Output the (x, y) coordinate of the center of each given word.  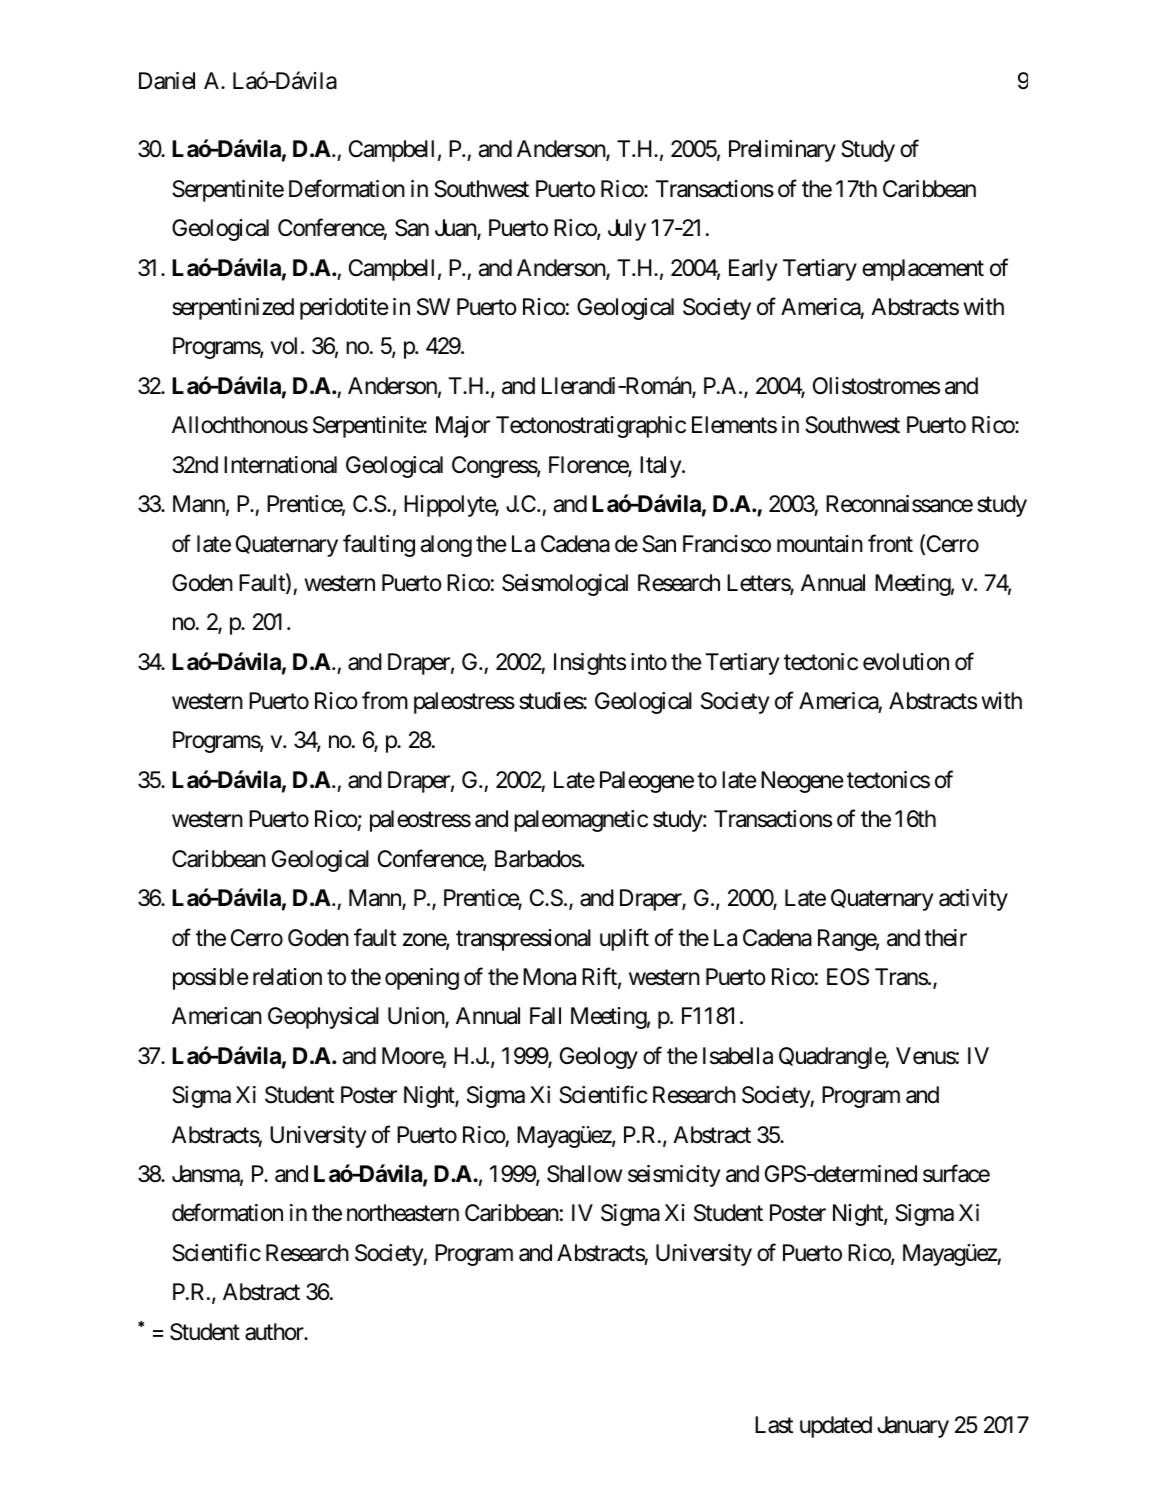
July (627, 230)
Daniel (167, 81)
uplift (624, 939)
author (275, 1332)
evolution (906, 662)
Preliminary (782, 151)
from (385, 700)
